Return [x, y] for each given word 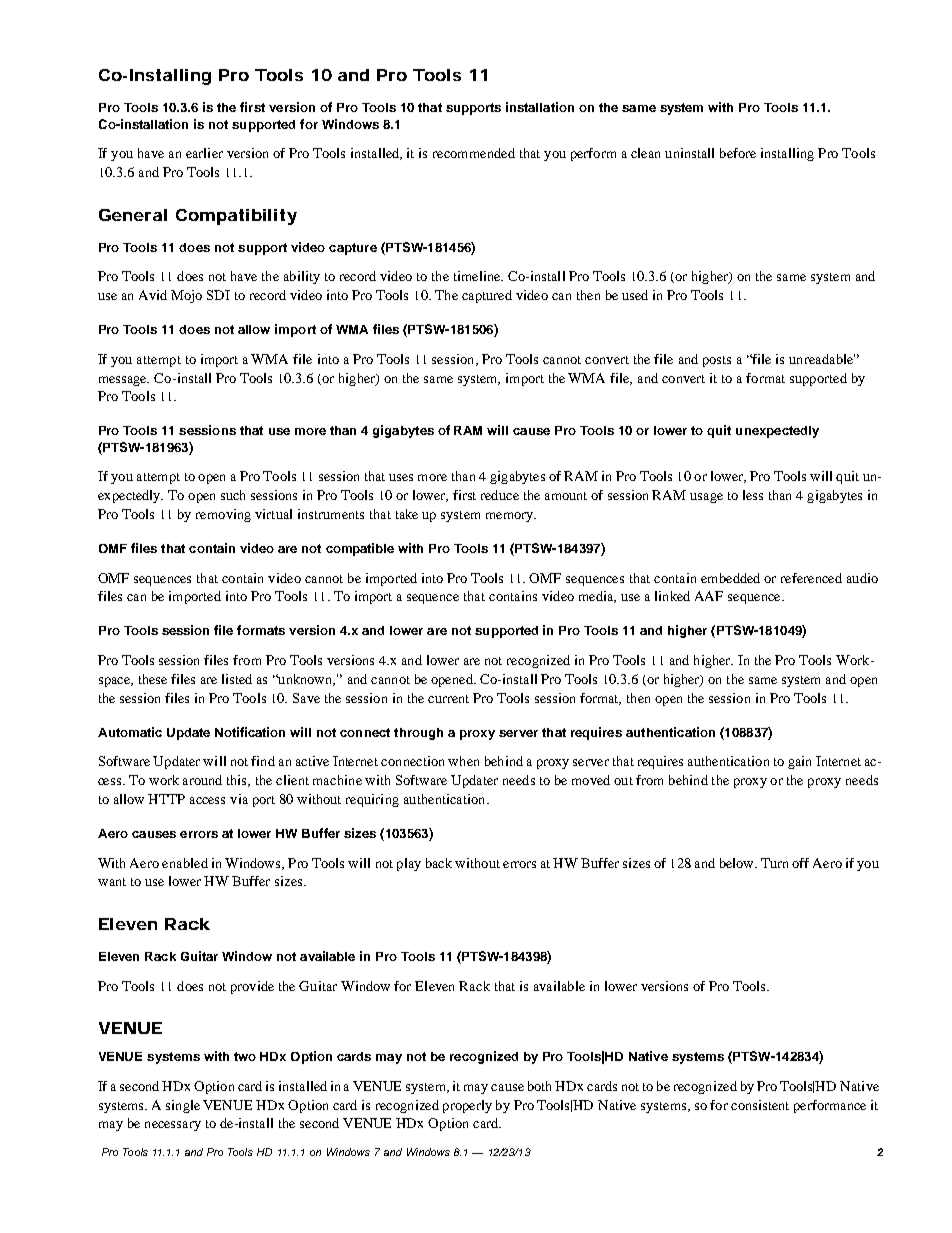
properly [467, 1106]
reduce [500, 495]
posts [717, 361]
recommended [474, 153]
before [738, 153]
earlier [204, 153]
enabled [185, 863]
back [439, 863]
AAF [709, 596]
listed [237, 679]
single [183, 1106]
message [124, 381]
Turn [774, 863]
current [448, 699]
